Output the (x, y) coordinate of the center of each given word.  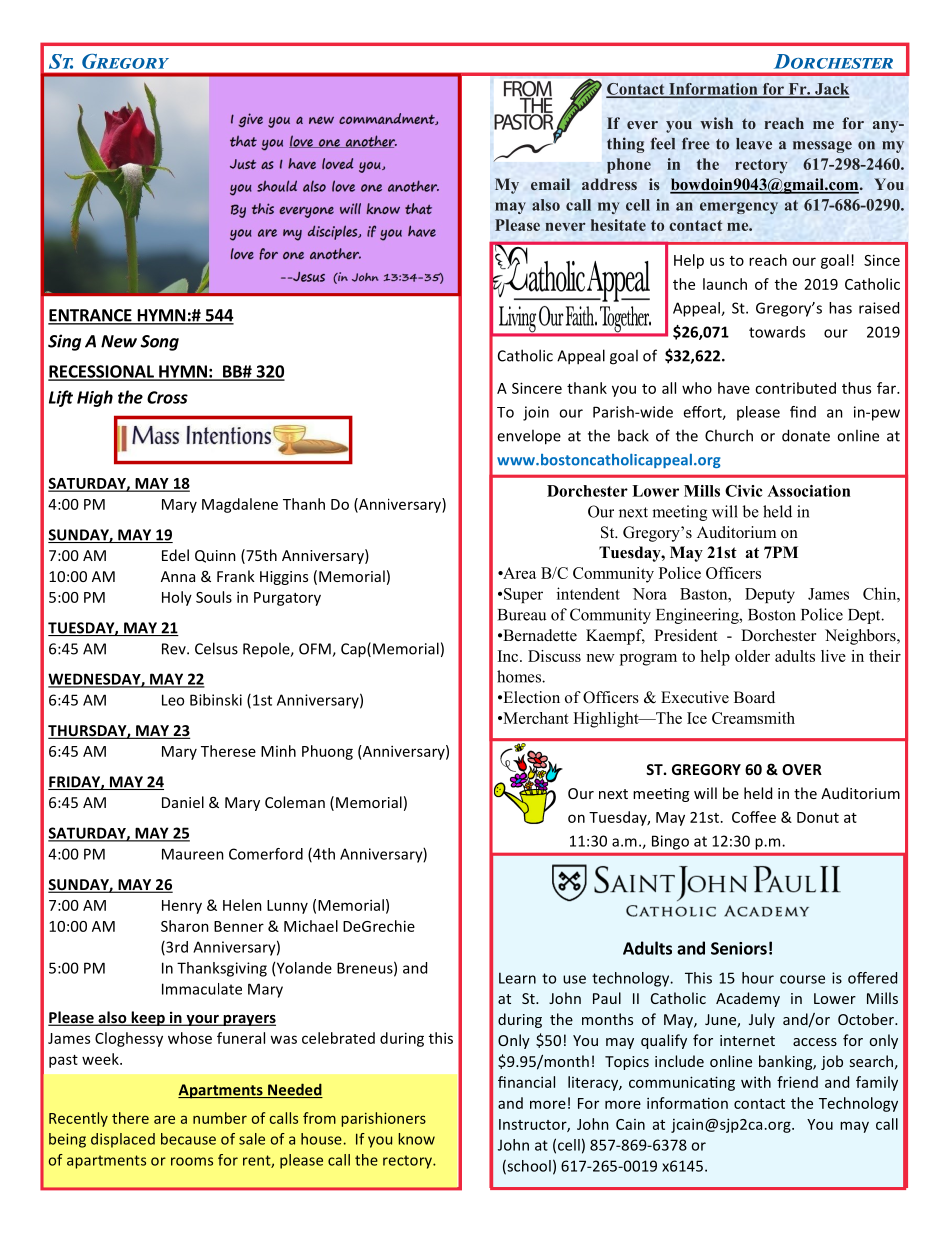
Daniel (183, 802)
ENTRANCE (91, 316)
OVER (802, 769)
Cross (167, 397)
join (536, 413)
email (550, 184)
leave (754, 144)
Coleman (295, 802)
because (188, 1139)
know (416, 1139)
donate (806, 435)
